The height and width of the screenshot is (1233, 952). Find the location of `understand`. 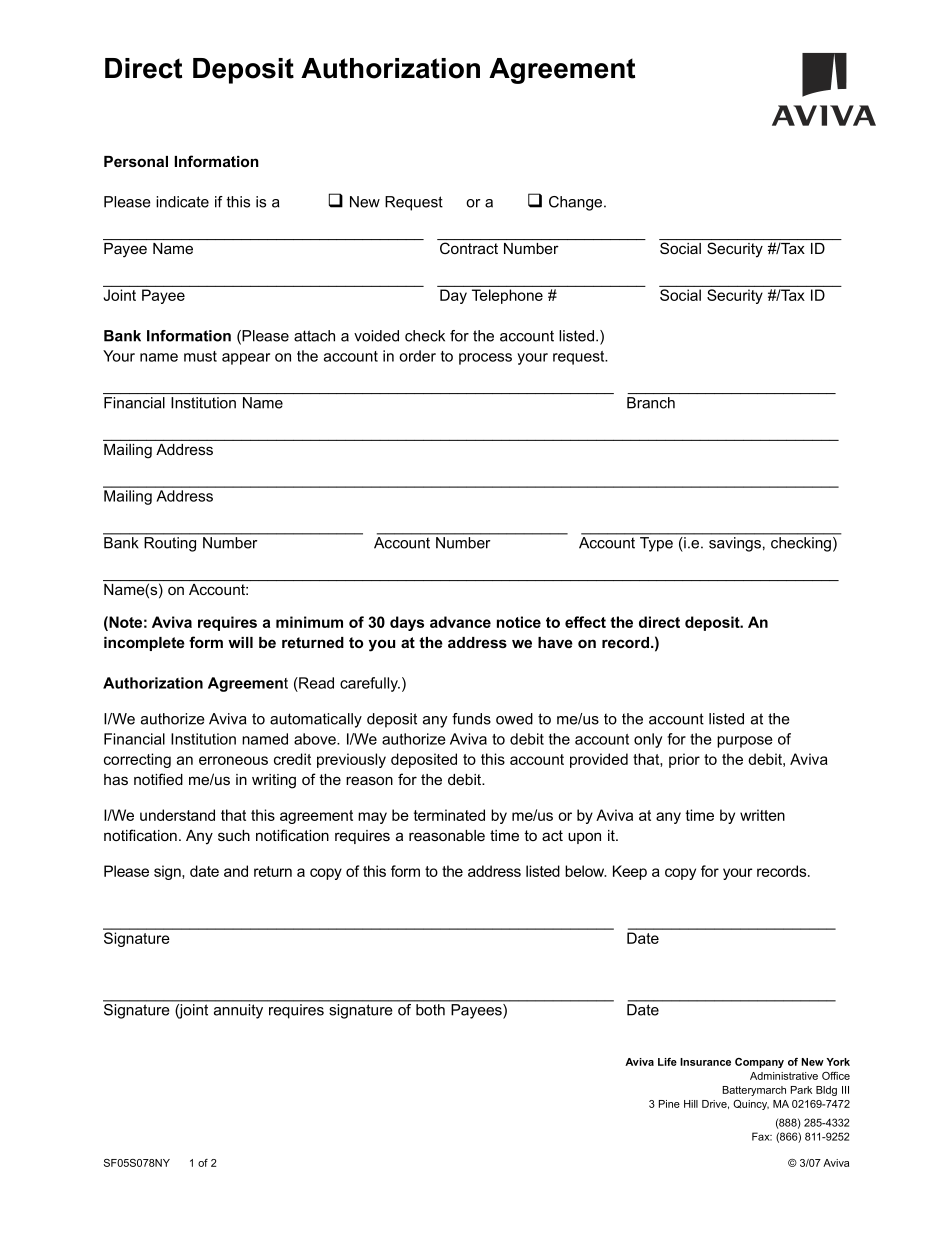

understand is located at coordinates (177, 815).
